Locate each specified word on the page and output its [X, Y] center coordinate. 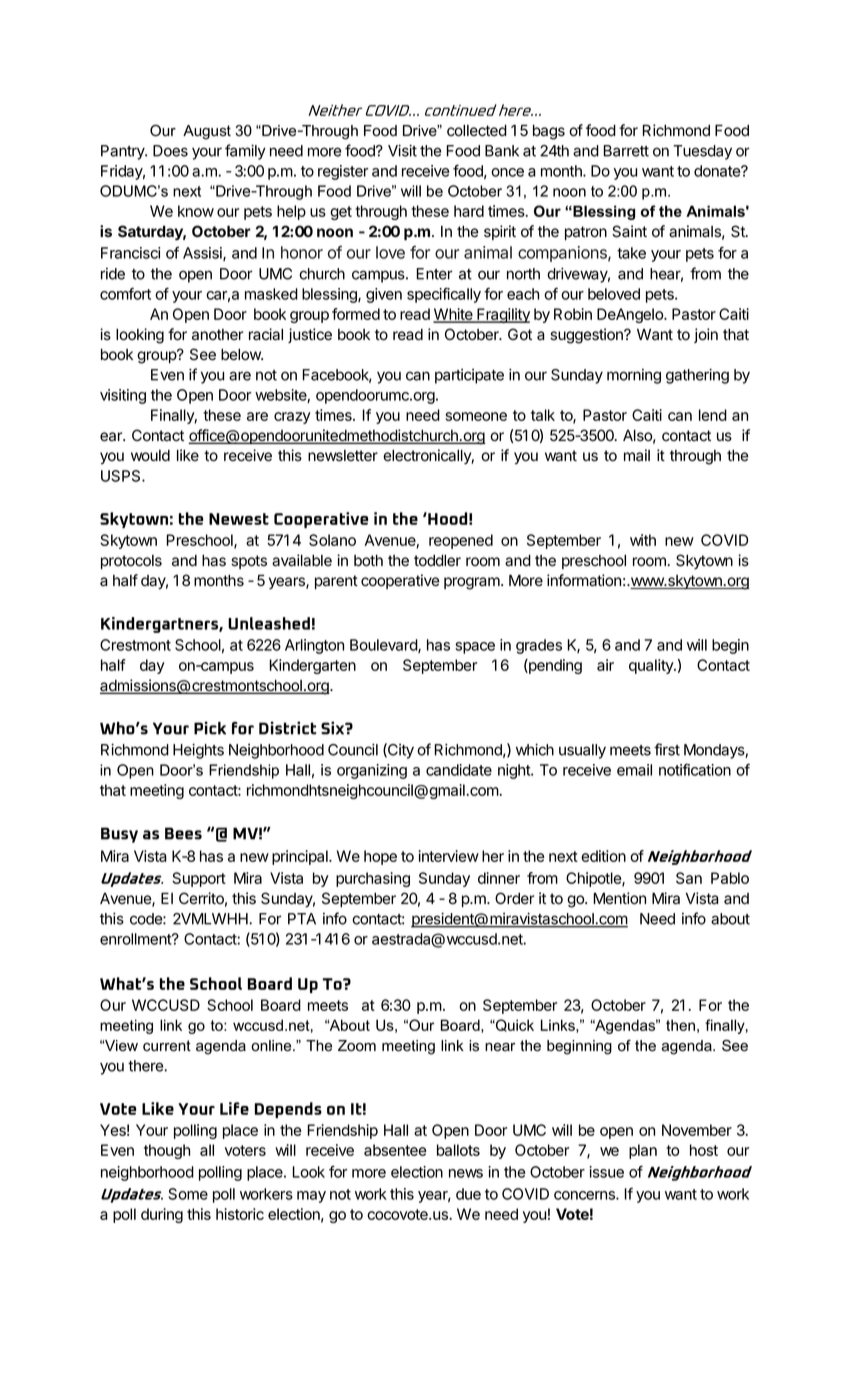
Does [170, 151]
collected [477, 131]
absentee [395, 1150]
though [167, 1151]
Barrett [626, 151]
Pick [210, 728]
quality [652, 666]
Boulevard [384, 646]
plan [643, 1151]
